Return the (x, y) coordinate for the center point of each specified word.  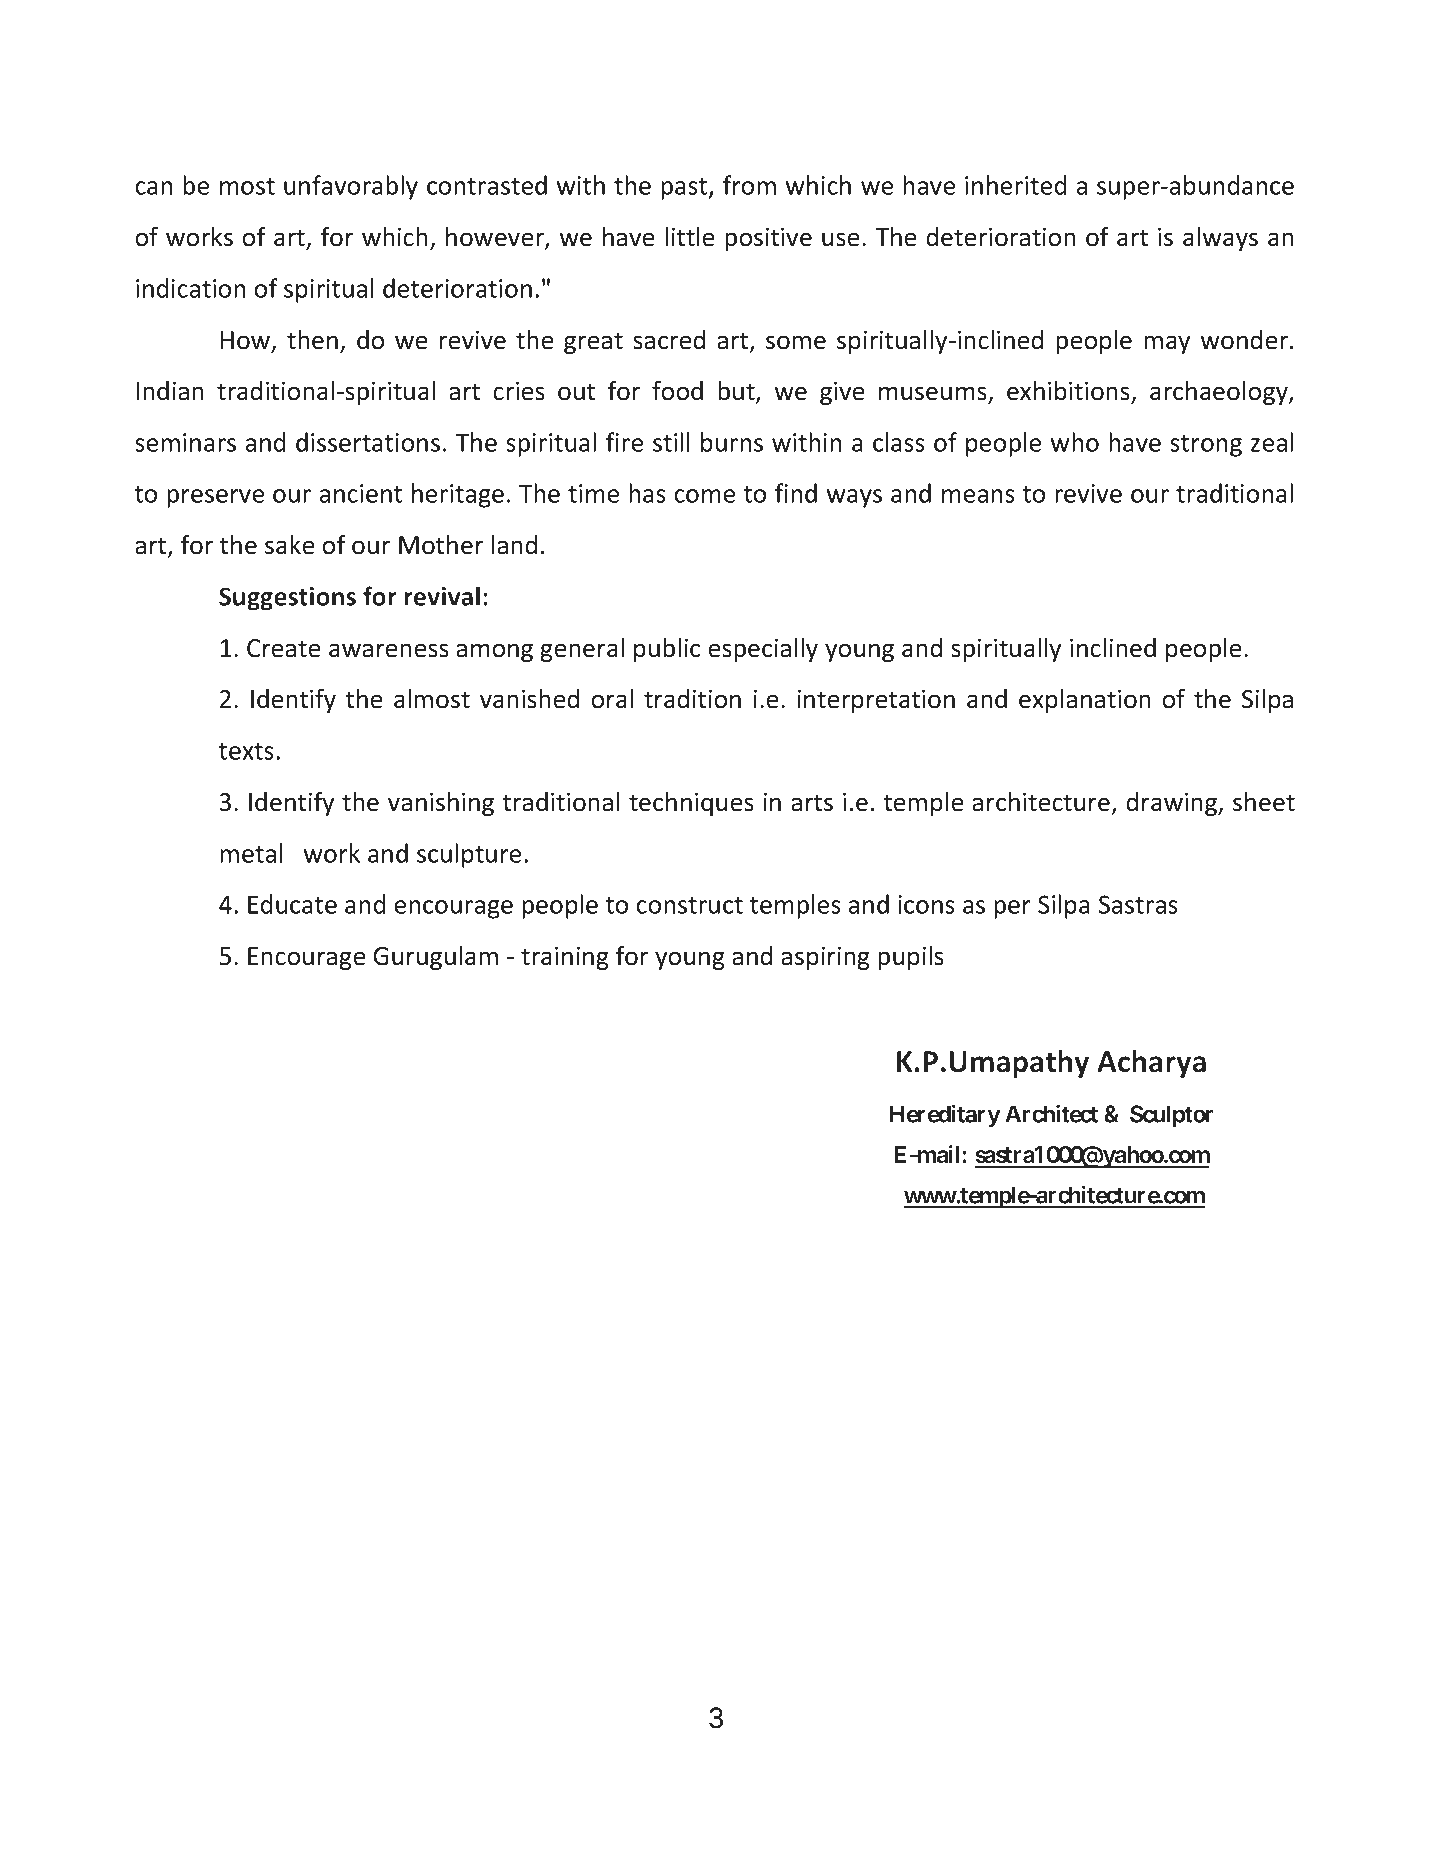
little (689, 237)
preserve (215, 498)
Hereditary (945, 1116)
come (704, 496)
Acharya (1151, 1064)
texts (246, 751)
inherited (1015, 185)
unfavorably (351, 187)
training (565, 958)
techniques (691, 804)
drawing (1173, 804)
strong (1206, 446)
